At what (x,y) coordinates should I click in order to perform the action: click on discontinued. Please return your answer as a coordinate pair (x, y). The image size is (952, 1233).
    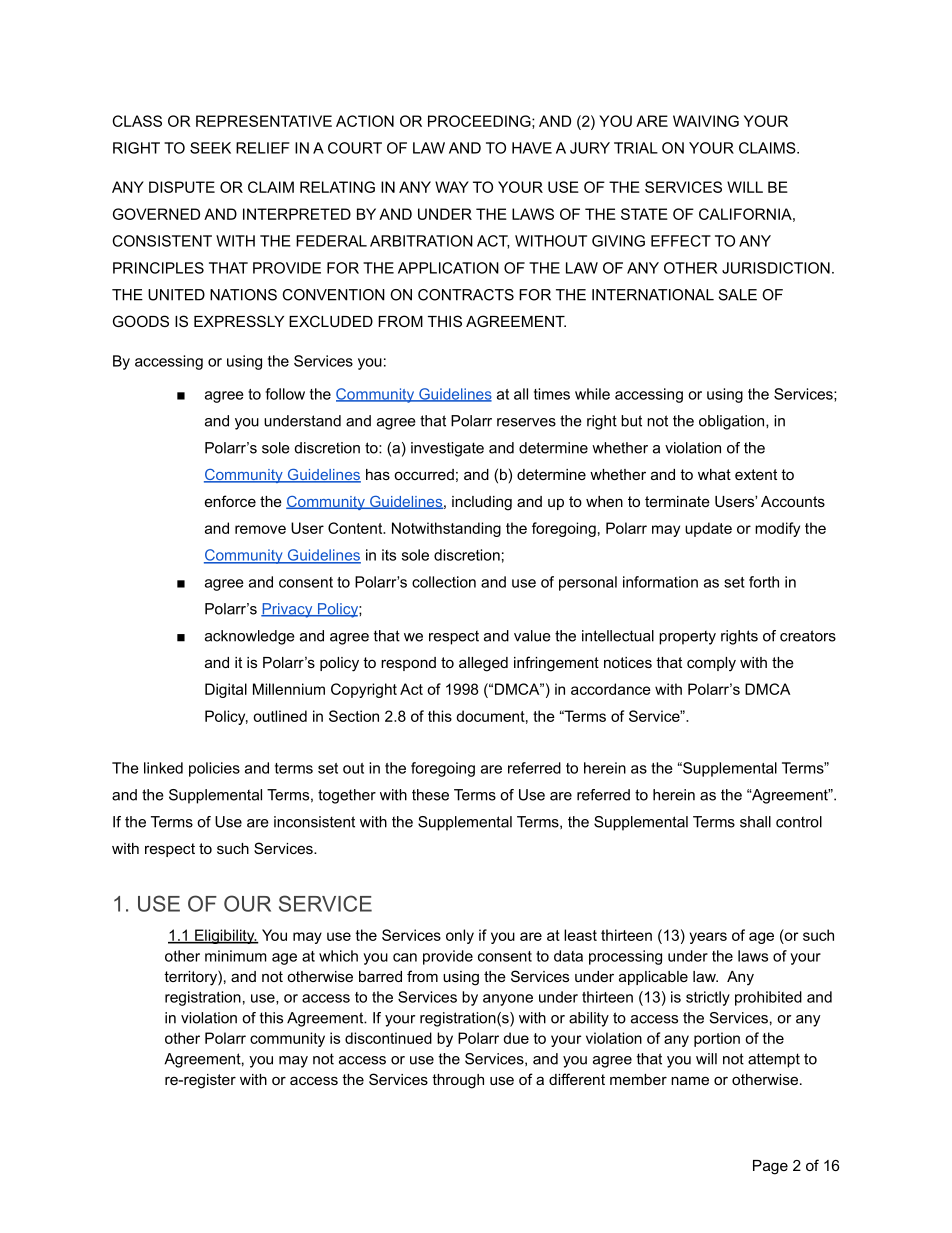
    Looking at the image, I should click on (388, 1038).
